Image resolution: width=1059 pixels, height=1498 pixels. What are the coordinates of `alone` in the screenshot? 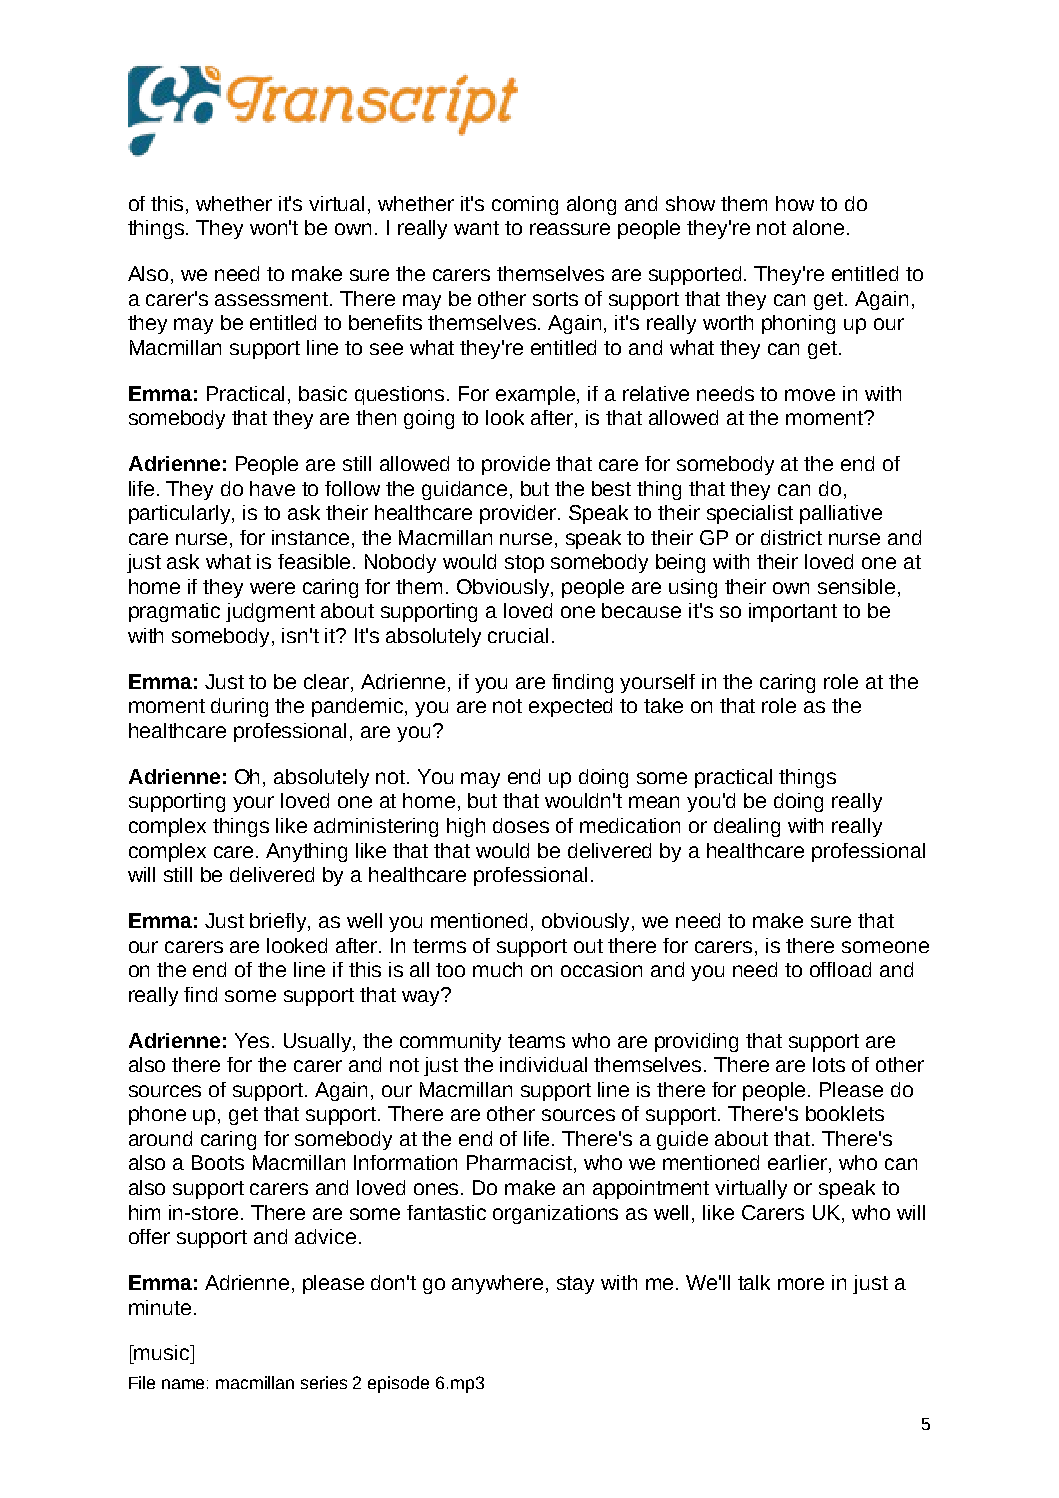 It's located at (818, 227).
